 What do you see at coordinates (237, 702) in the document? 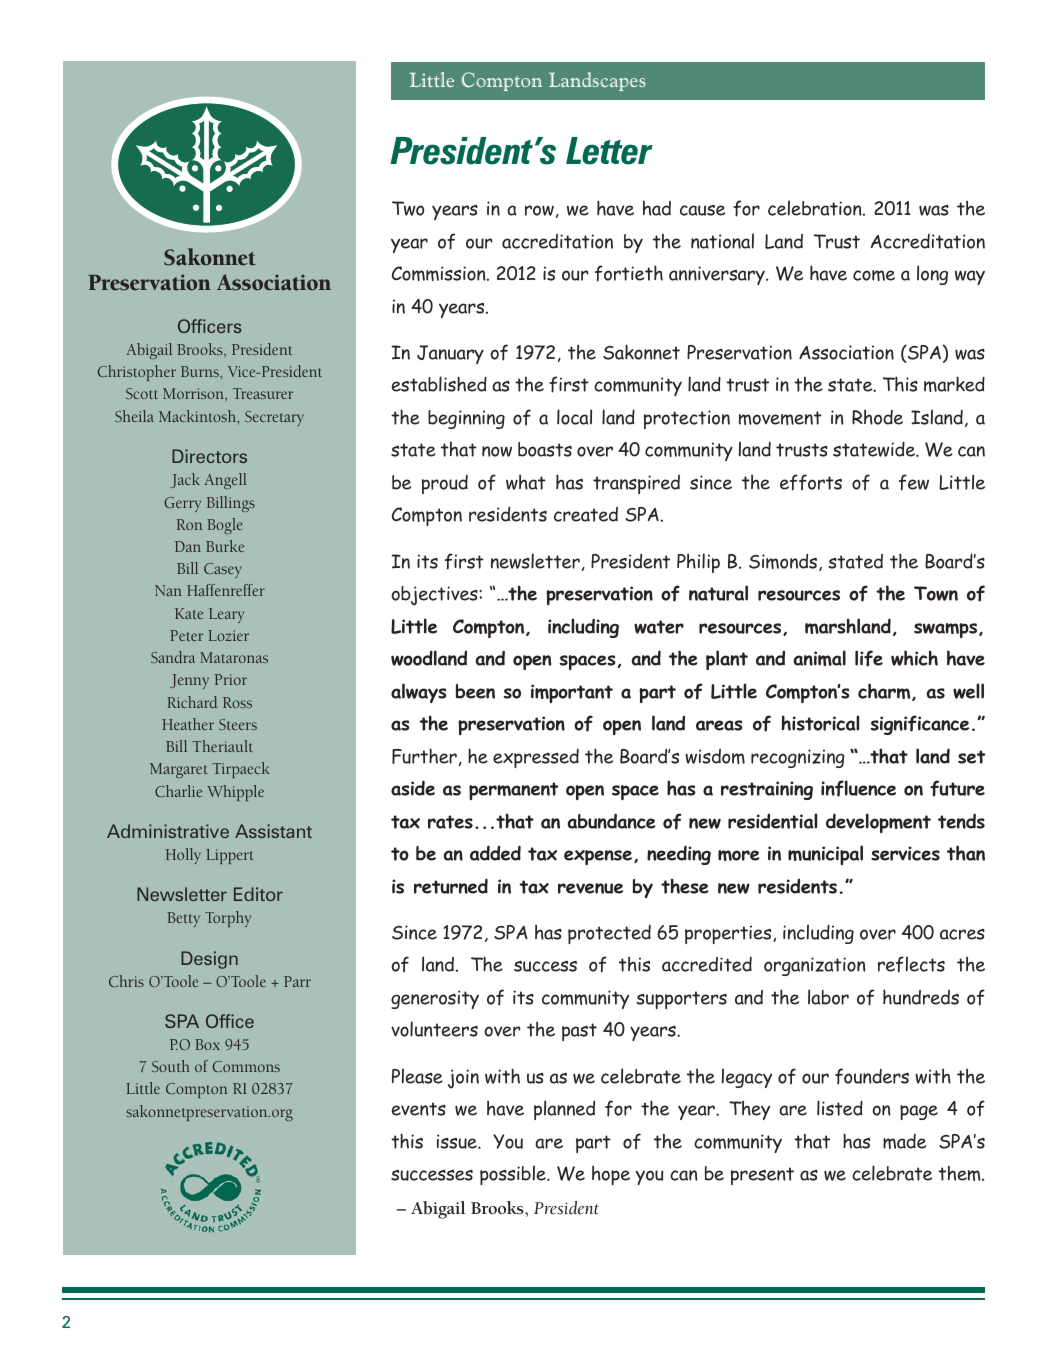
I see `Ross` at bounding box center [237, 702].
